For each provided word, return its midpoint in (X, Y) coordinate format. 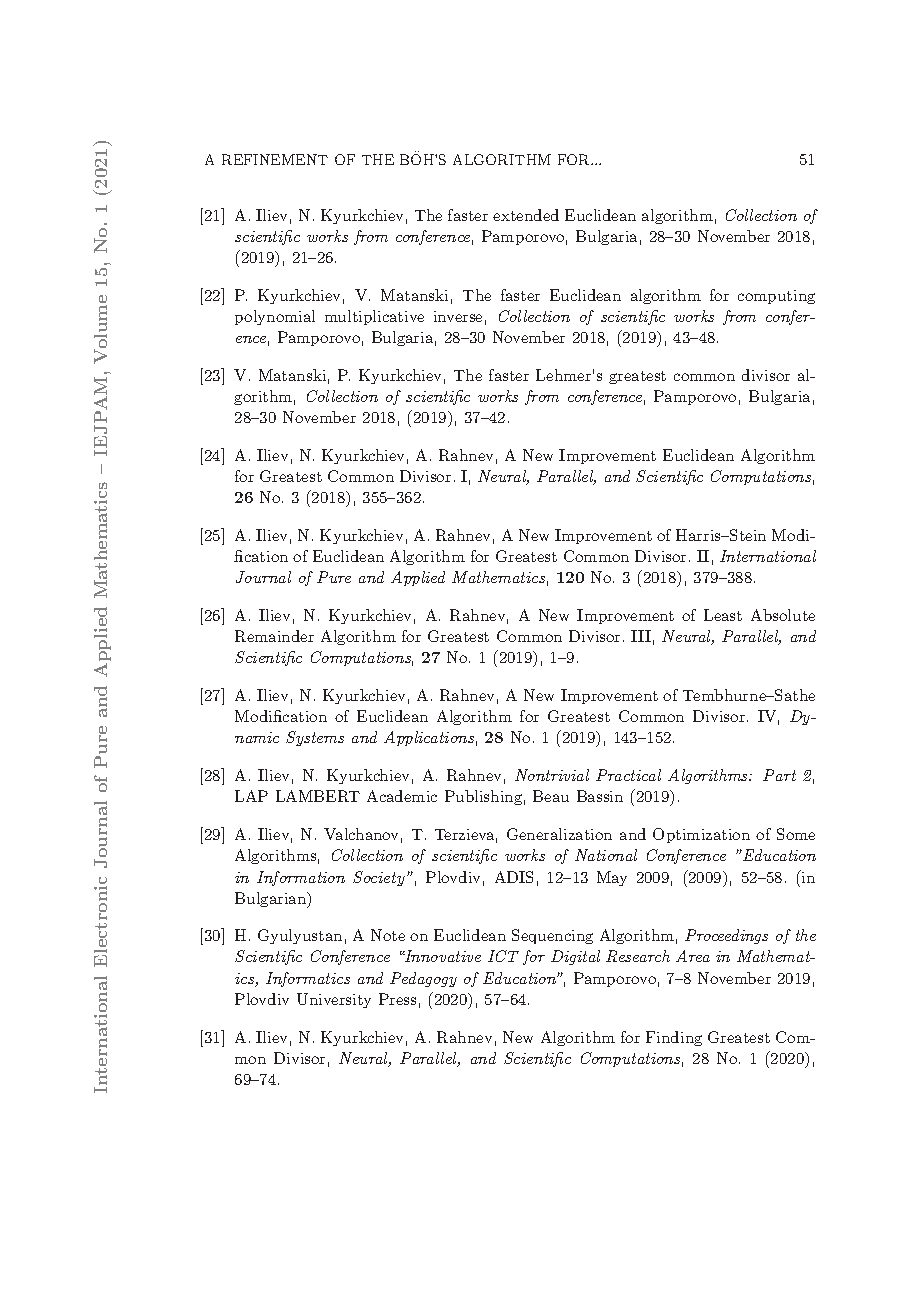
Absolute (783, 615)
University (334, 1000)
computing (776, 297)
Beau (551, 796)
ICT (503, 956)
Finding (674, 1038)
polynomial (275, 317)
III (641, 636)
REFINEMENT (275, 159)
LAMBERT (318, 796)
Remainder (274, 636)
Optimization (701, 835)
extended (526, 215)
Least (723, 615)
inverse (458, 316)
